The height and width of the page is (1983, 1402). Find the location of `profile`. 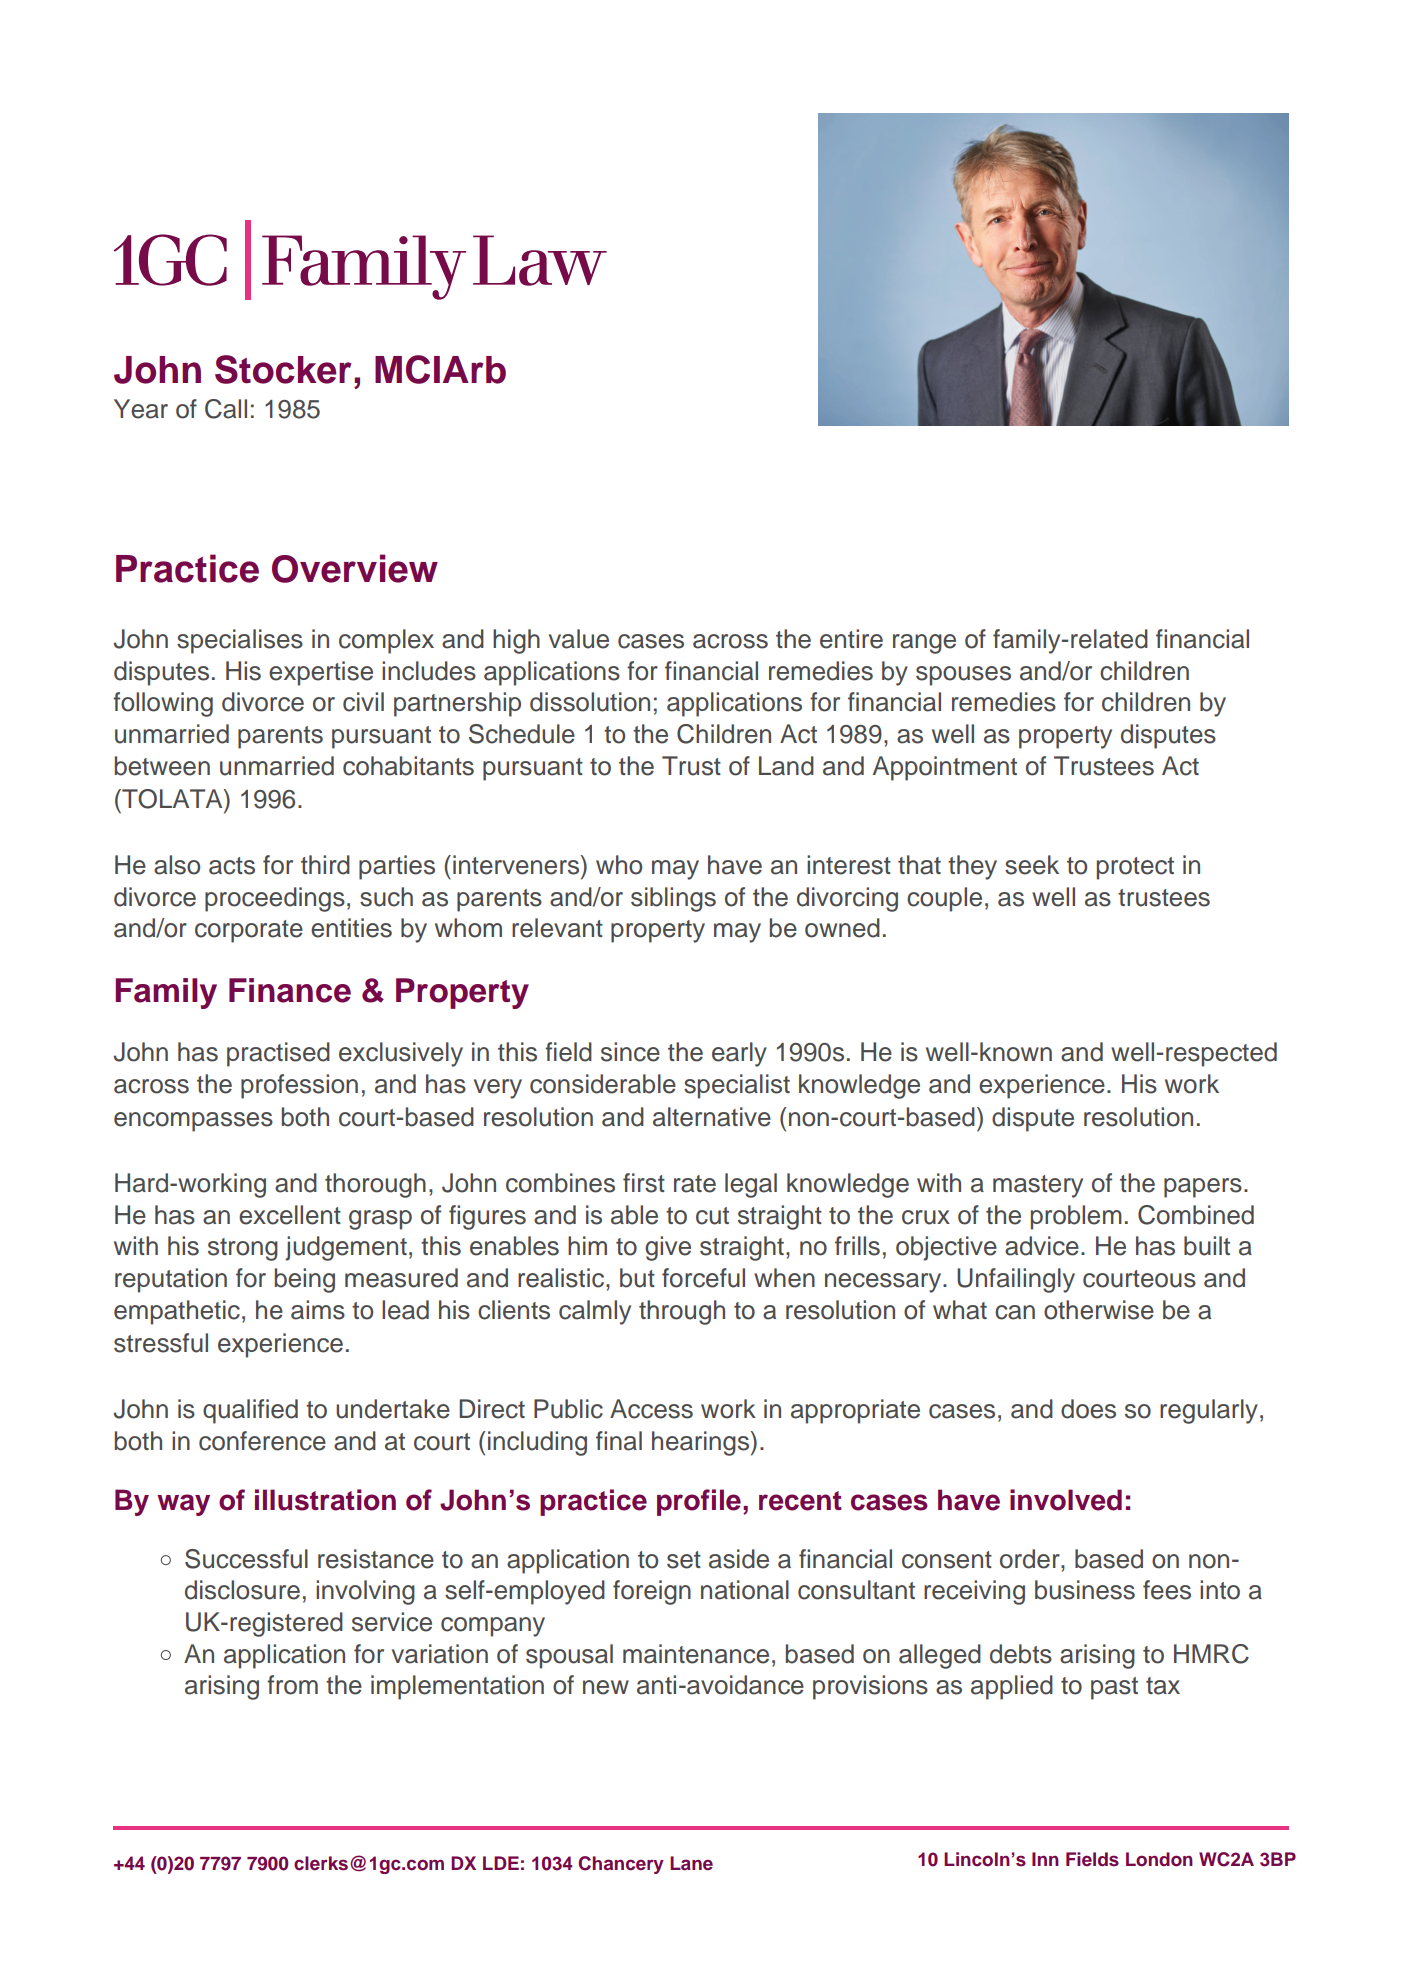

profile is located at coordinates (699, 1502).
